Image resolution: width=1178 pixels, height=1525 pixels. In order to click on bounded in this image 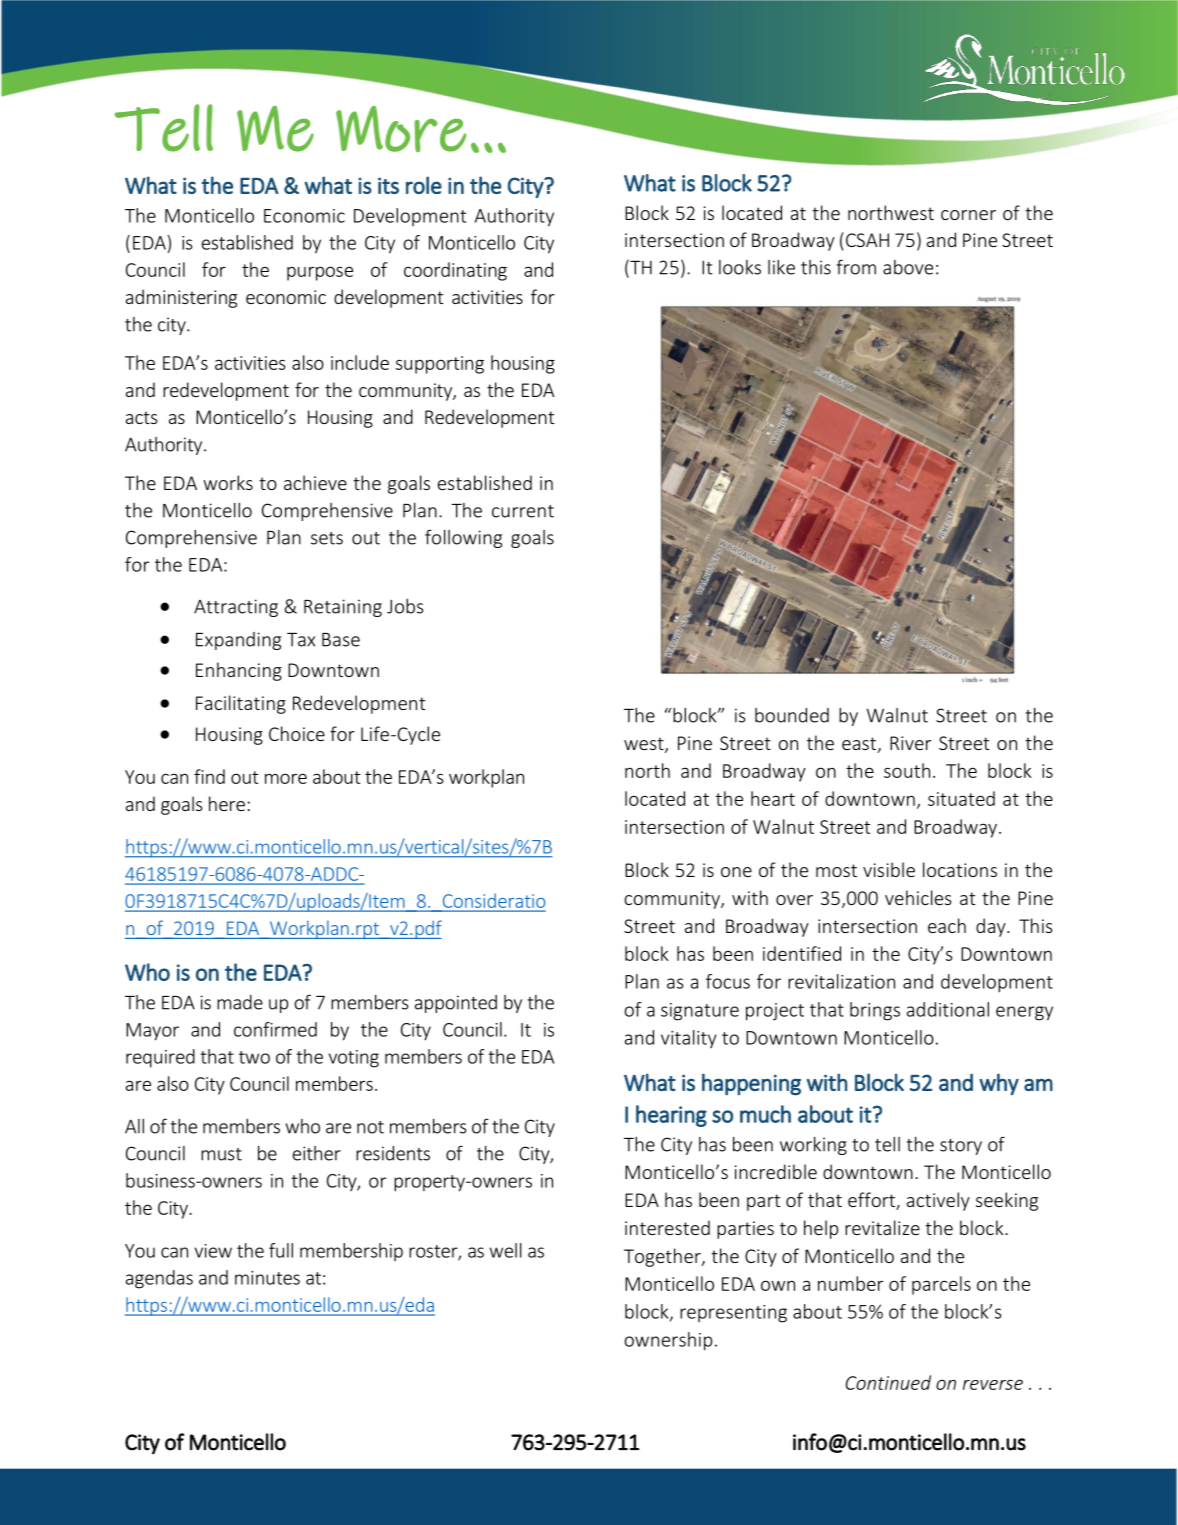, I will do `click(792, 715)`.
